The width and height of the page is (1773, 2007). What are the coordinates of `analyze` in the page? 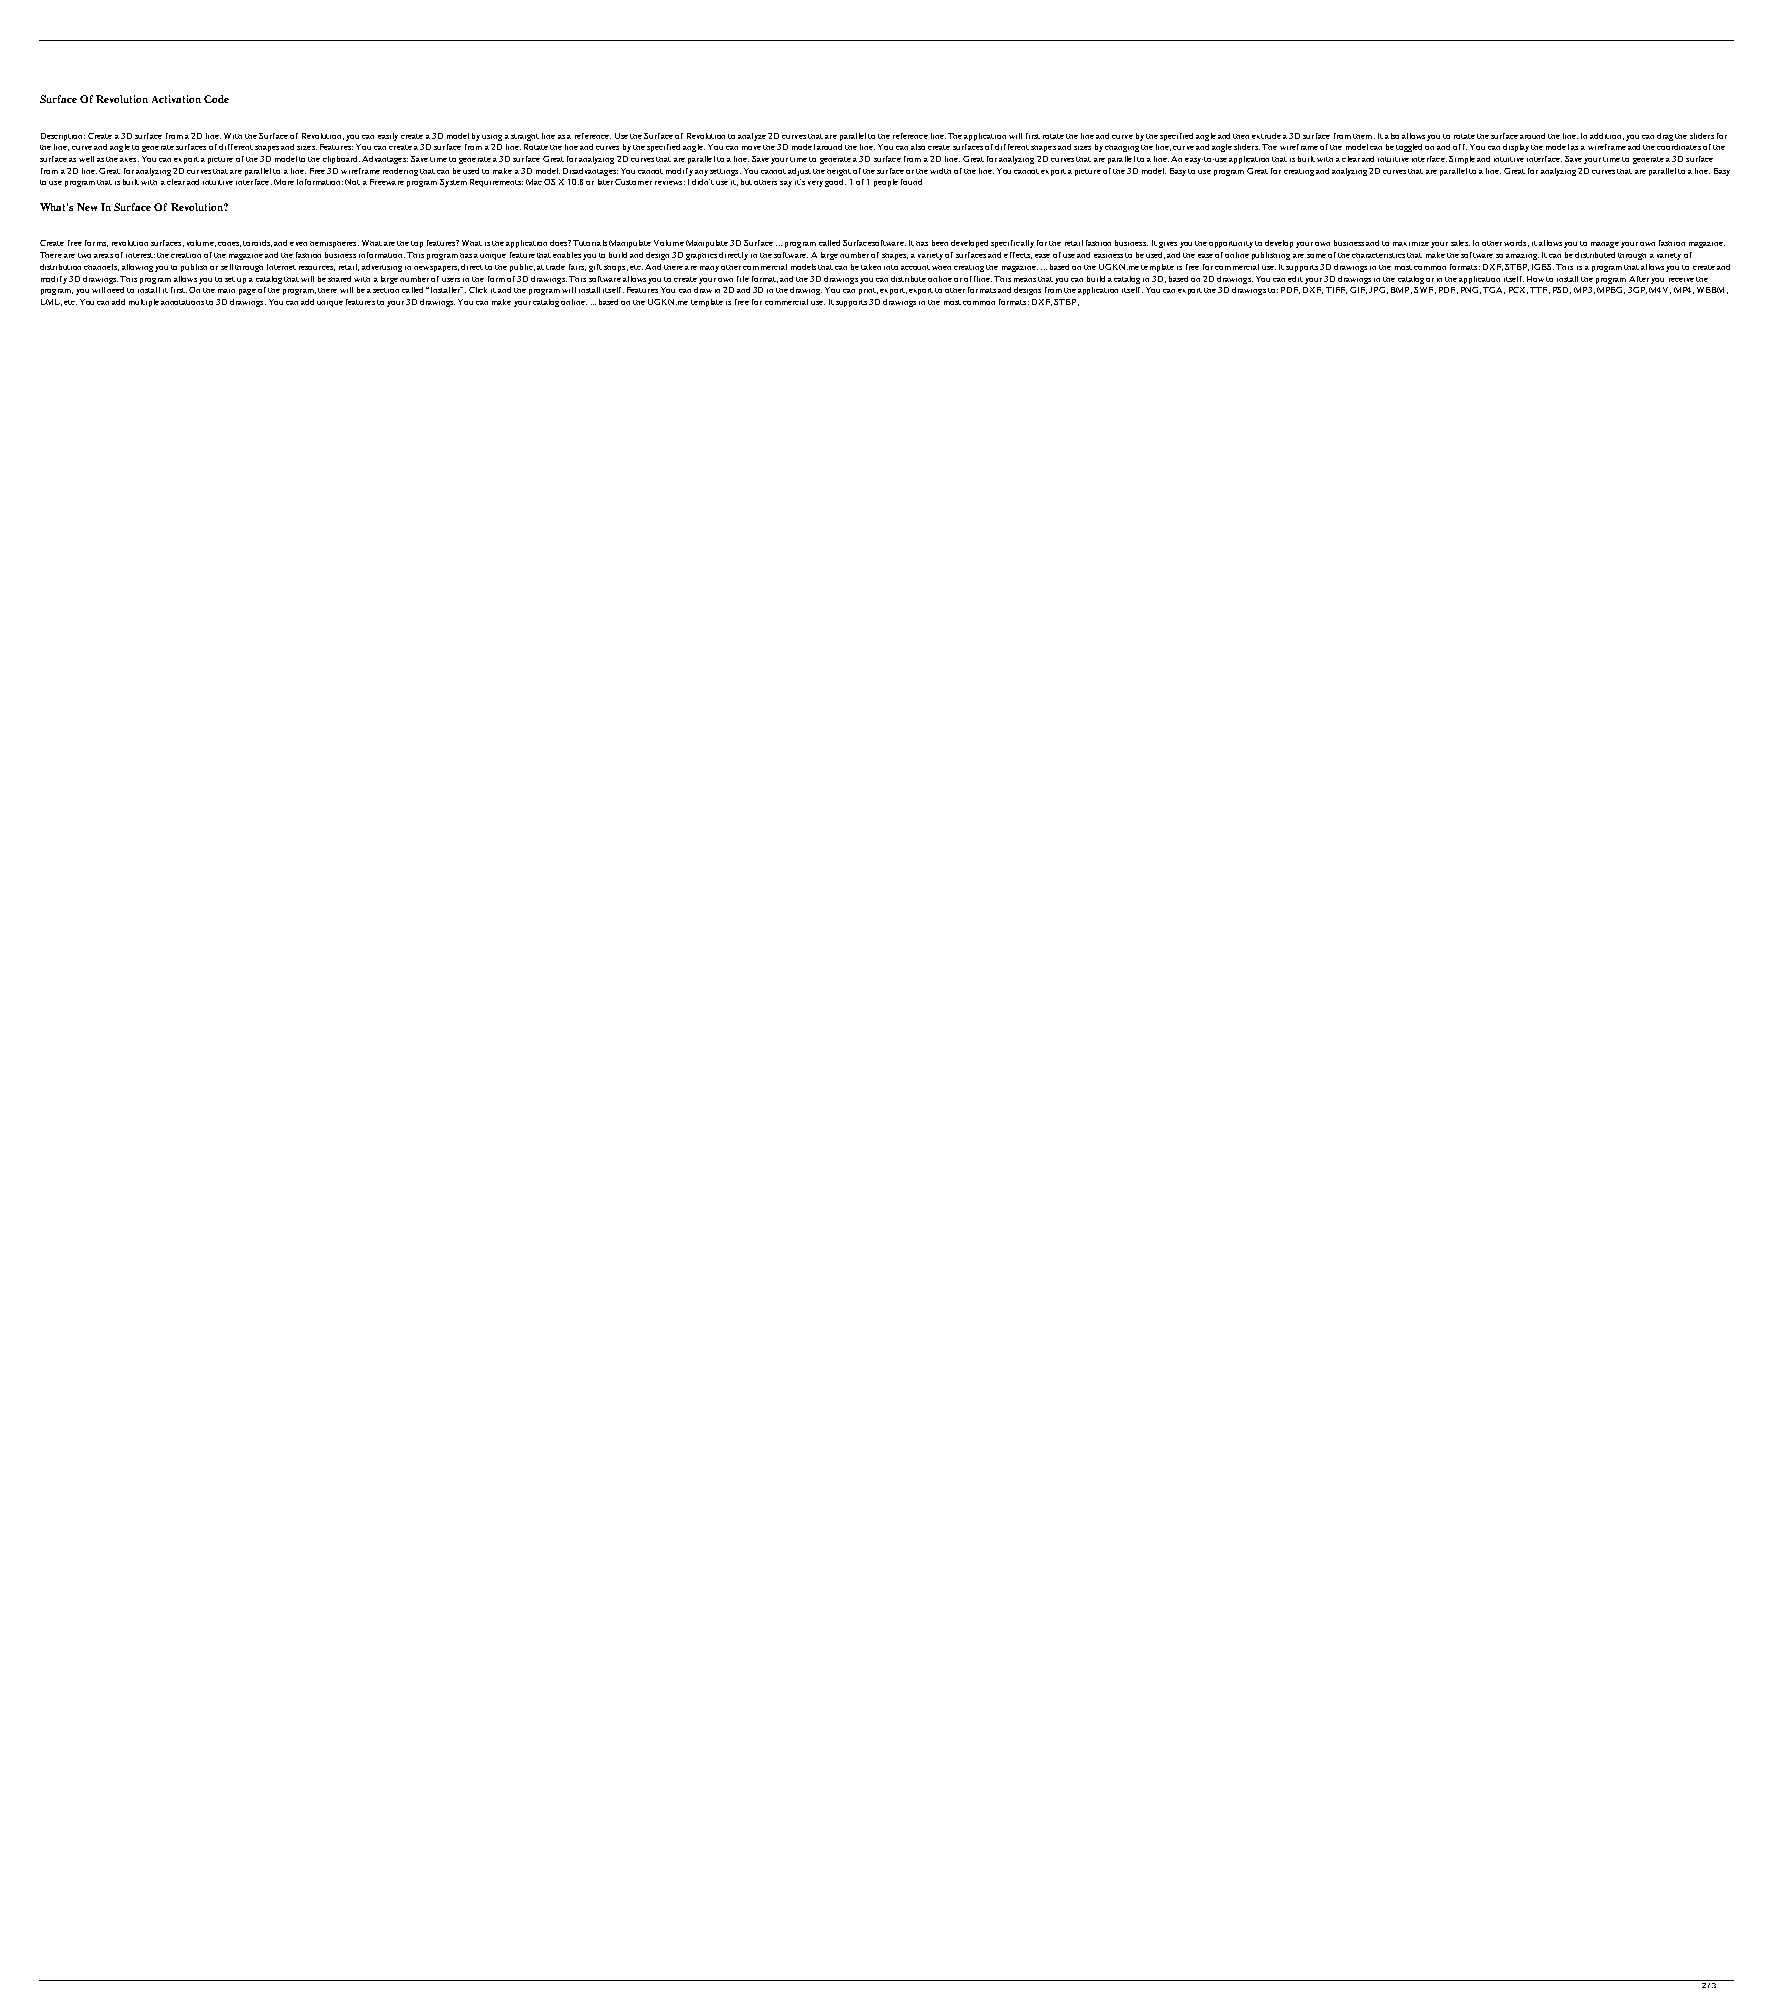 It's located at (752, 137).
